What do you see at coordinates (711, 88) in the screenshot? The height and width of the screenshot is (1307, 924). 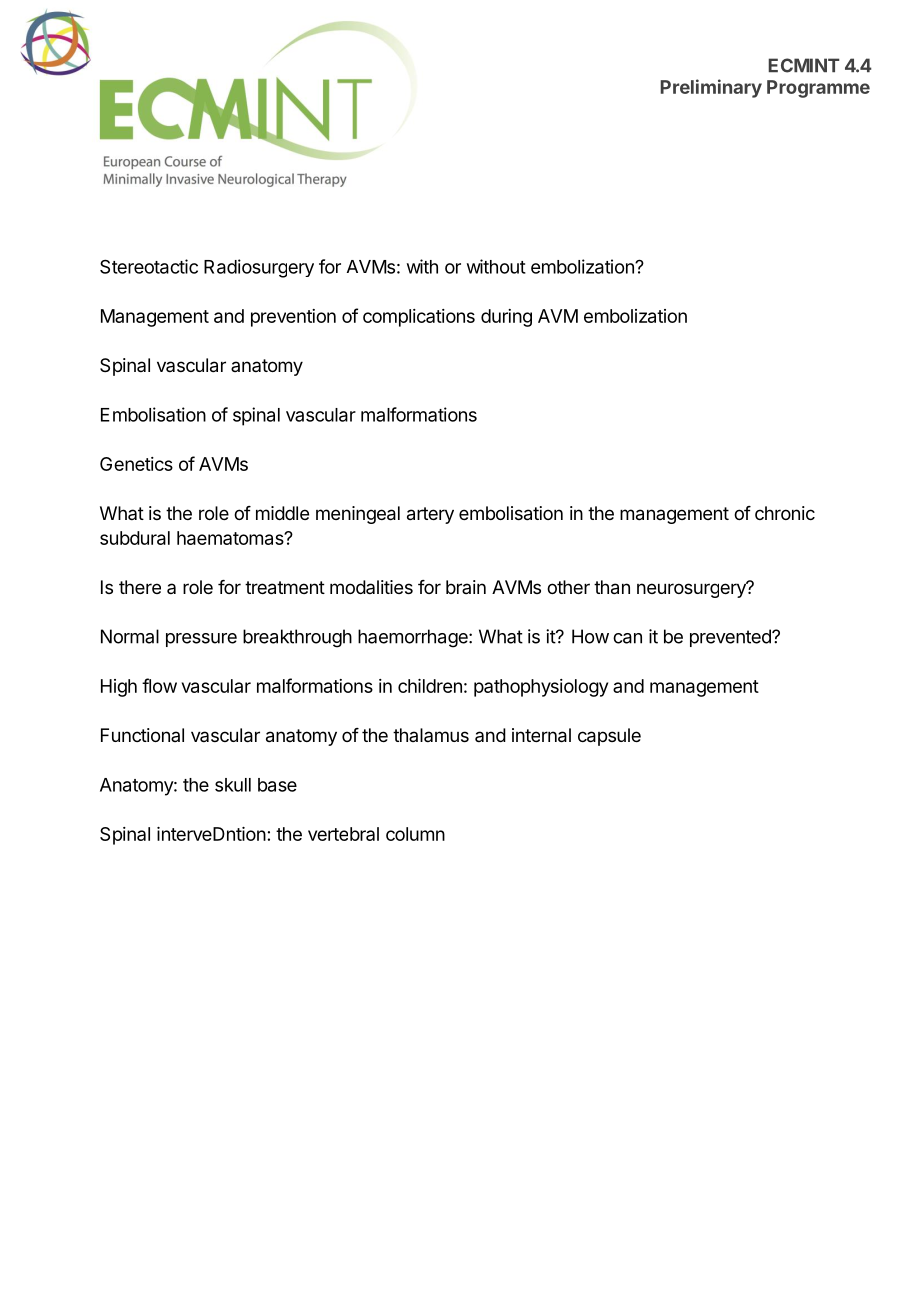 I see `Preliminary` at bounding box center [711, 88].
